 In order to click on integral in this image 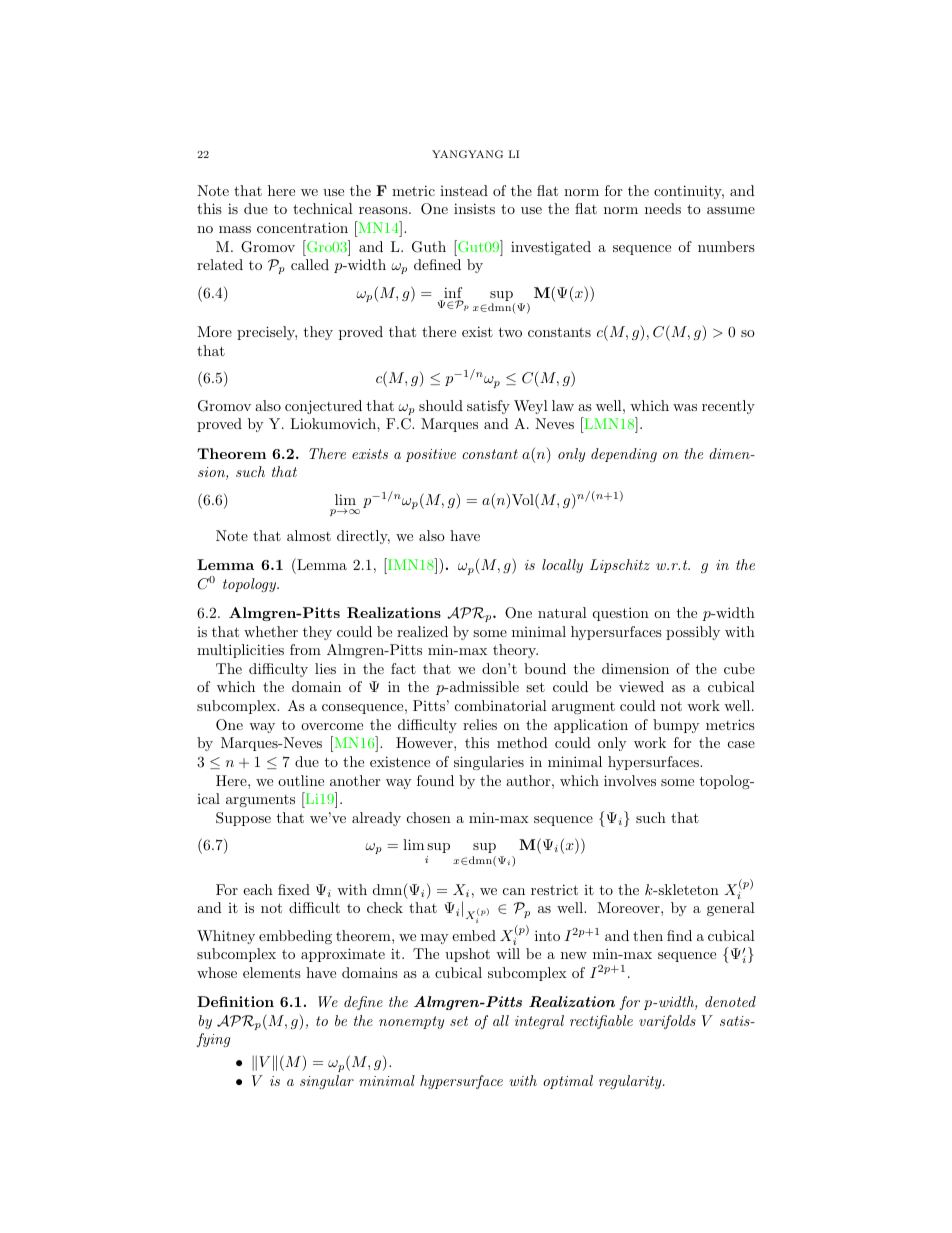, I will do `click(539, 1022)`.
